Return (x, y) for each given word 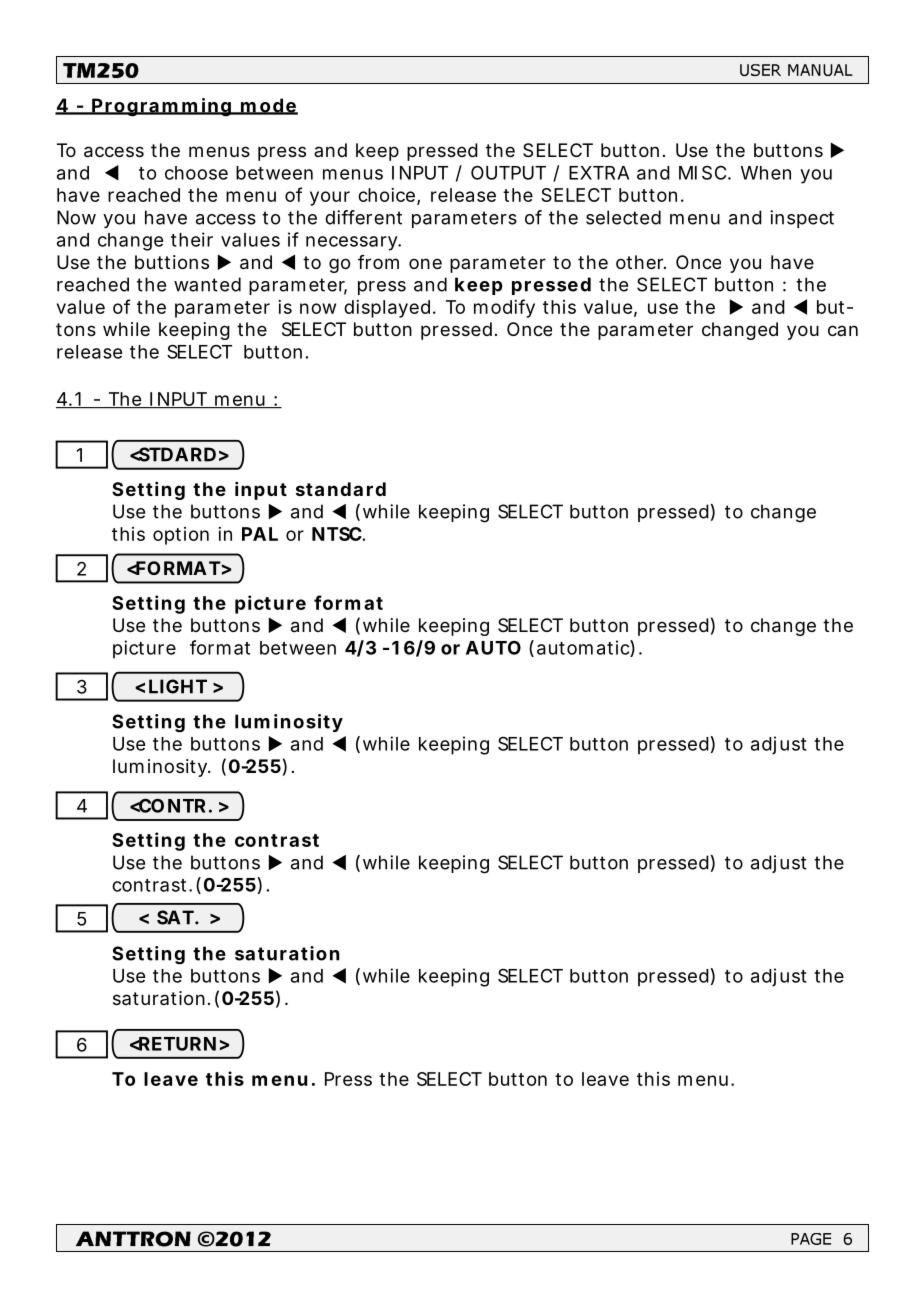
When (766, 173)
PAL (260, 534)
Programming (161, 107)
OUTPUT (508, 172)
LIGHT (178, 686)
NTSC (337, 534)
